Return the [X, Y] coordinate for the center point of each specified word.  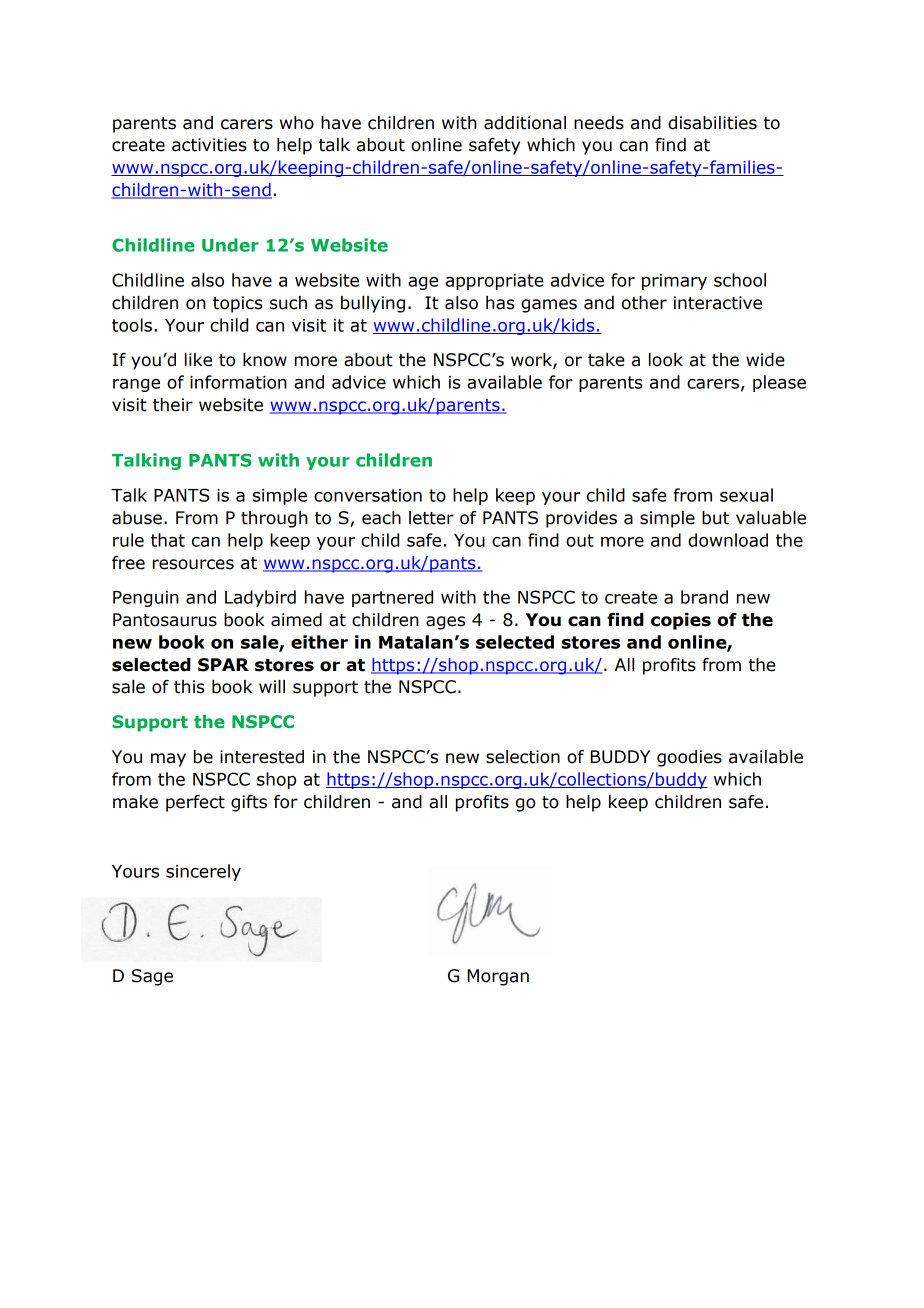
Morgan [498, 977]
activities [209, 145]
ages [445, 623]
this [189, 687]
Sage [152, 977]
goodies [689, 758]
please [779, 383]
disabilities [712, 123]
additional [525, 123]
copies [681, 621]
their [173, 405]
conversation [368, 495]
